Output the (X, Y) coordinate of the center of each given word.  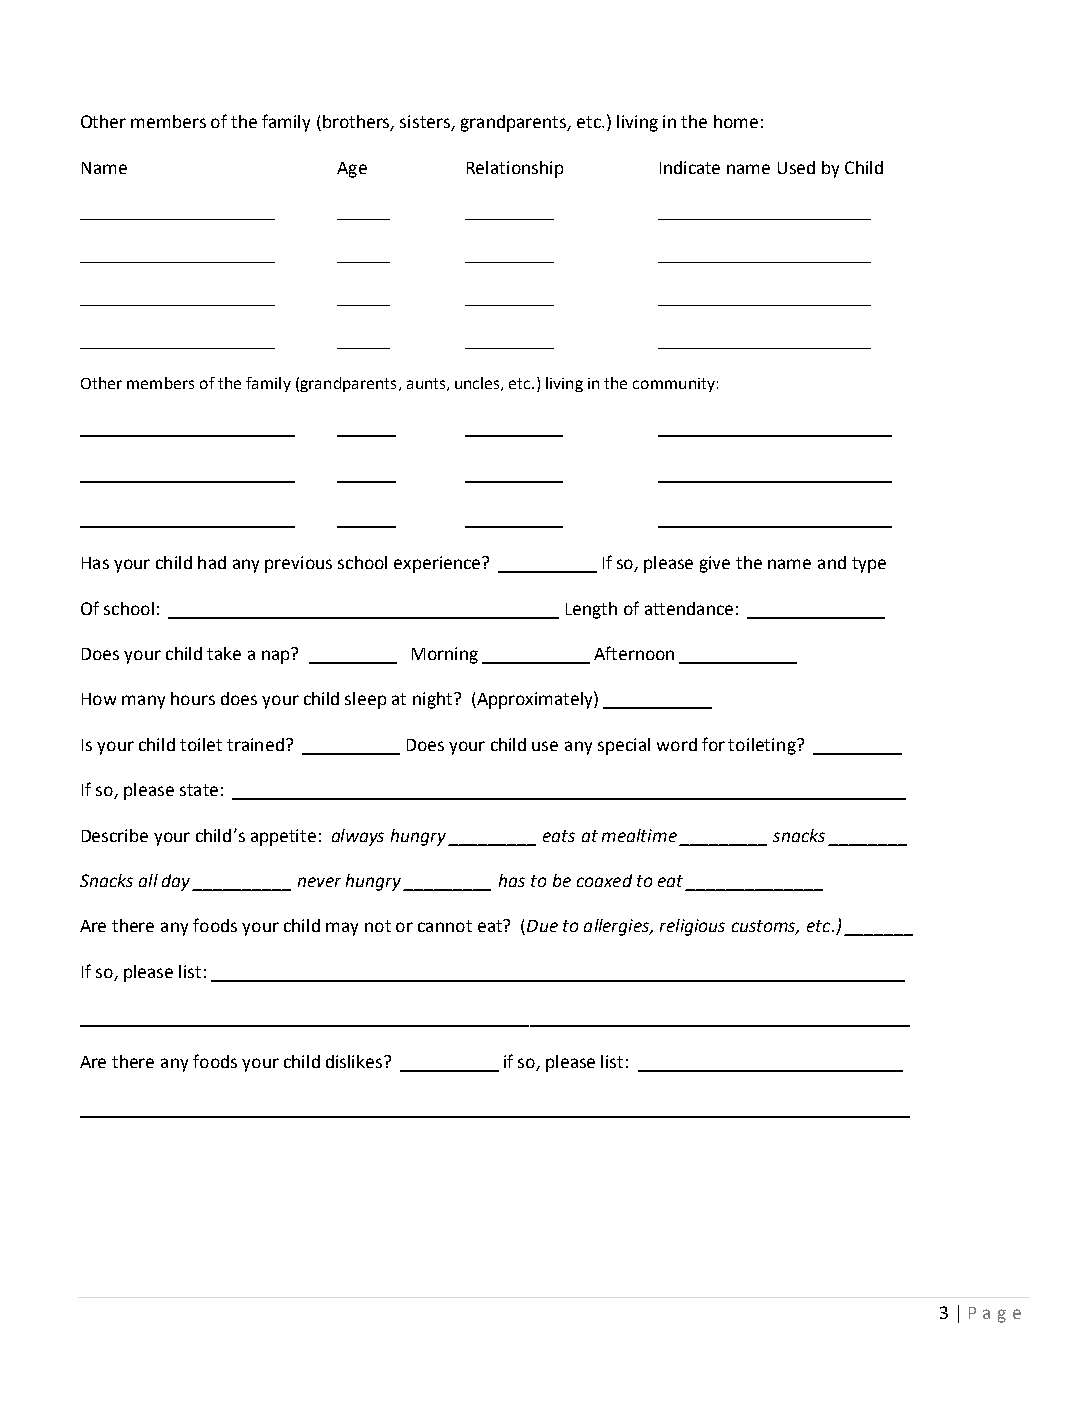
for (713, 744)
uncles (478, 384)
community (674, 385)
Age (352, 170)
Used (796, 167)
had (212, 562)
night (434, 700)
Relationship (515, 169)
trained (255, 744)
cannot (445, 926)
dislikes (355, 1061)
